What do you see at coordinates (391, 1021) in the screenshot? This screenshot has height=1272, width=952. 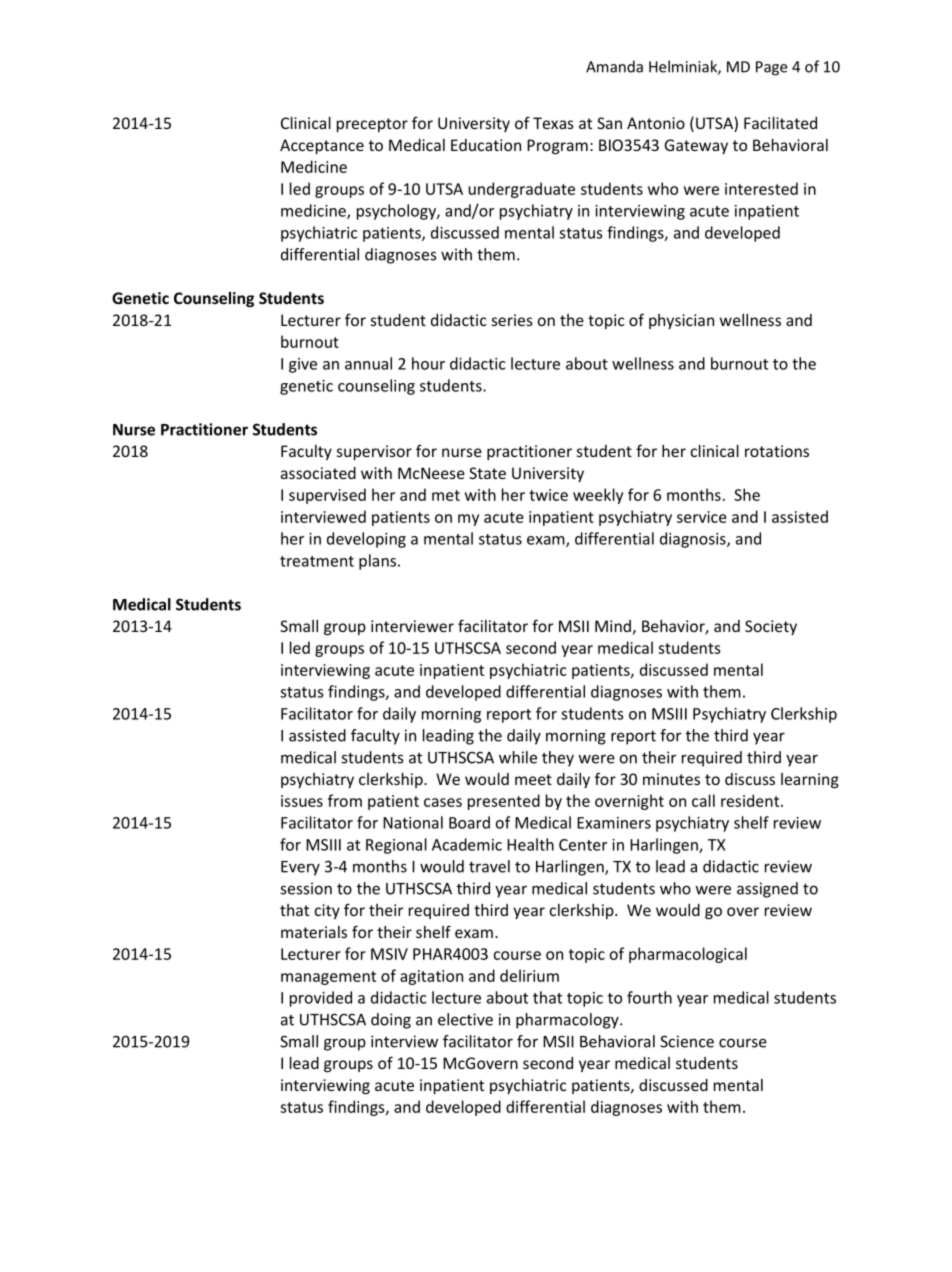 I see `doing` at bounding box center [391, 1021].
